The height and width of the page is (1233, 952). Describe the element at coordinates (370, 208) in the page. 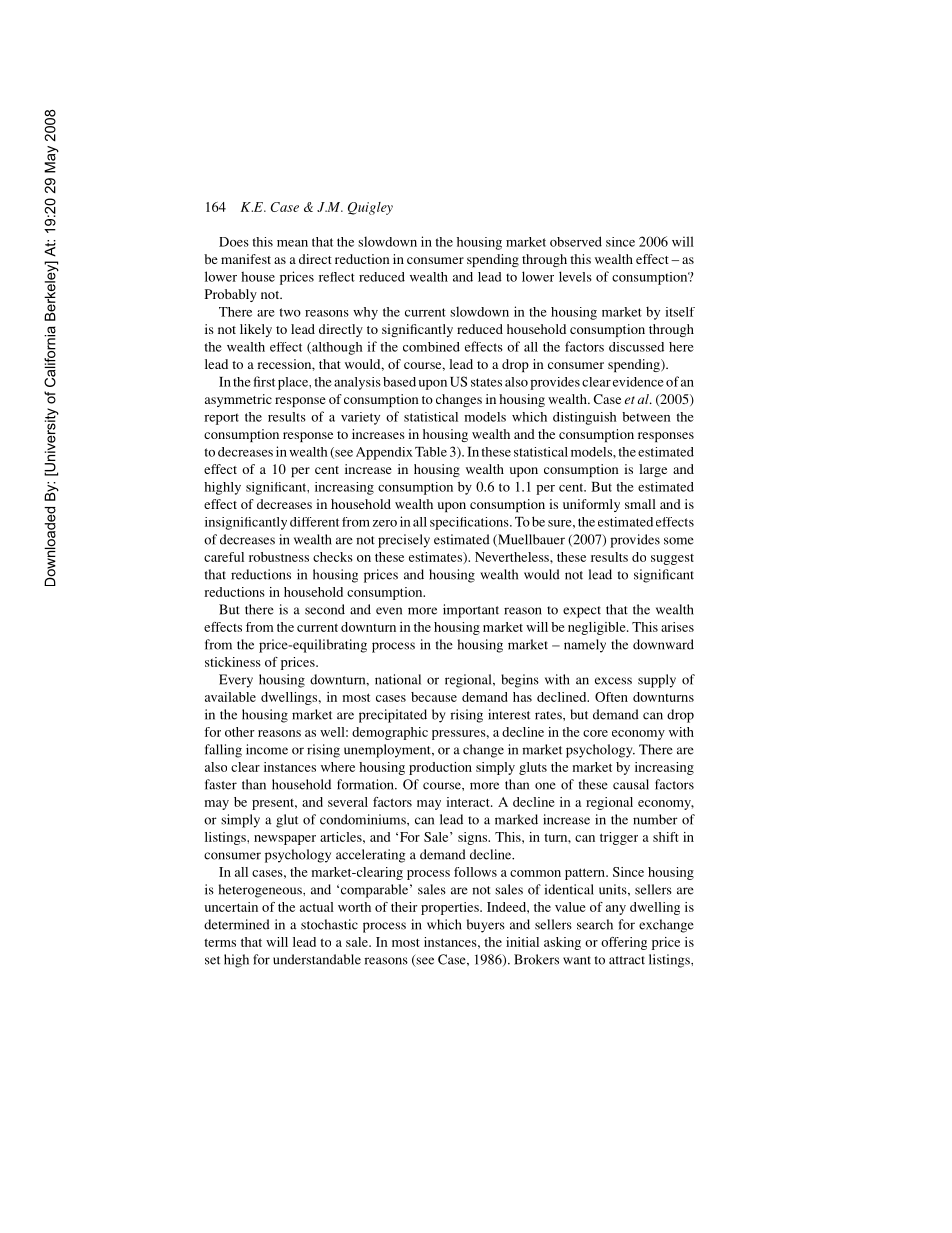

I see `Quigley` at that location.
